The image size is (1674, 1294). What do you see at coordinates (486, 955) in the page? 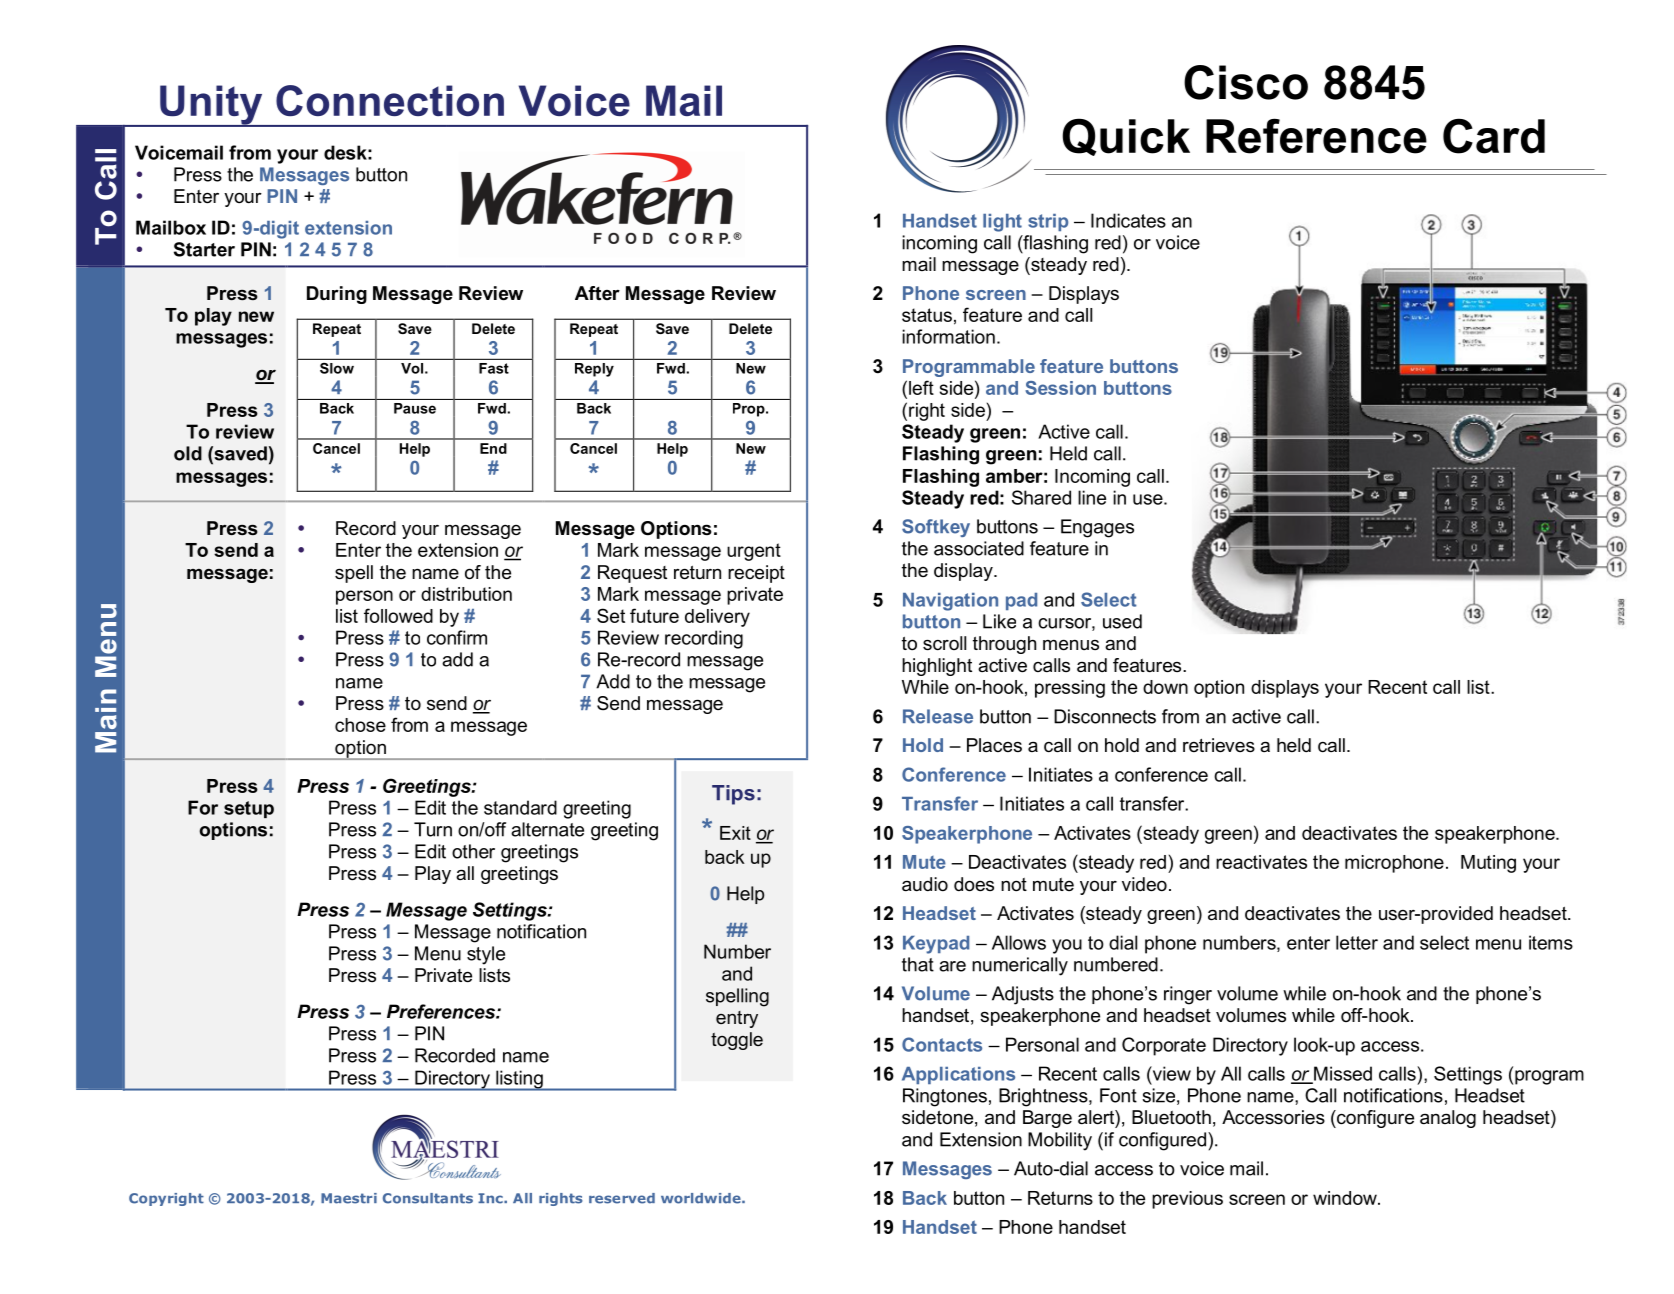
I see `style` at bounding box center [486, 955].
